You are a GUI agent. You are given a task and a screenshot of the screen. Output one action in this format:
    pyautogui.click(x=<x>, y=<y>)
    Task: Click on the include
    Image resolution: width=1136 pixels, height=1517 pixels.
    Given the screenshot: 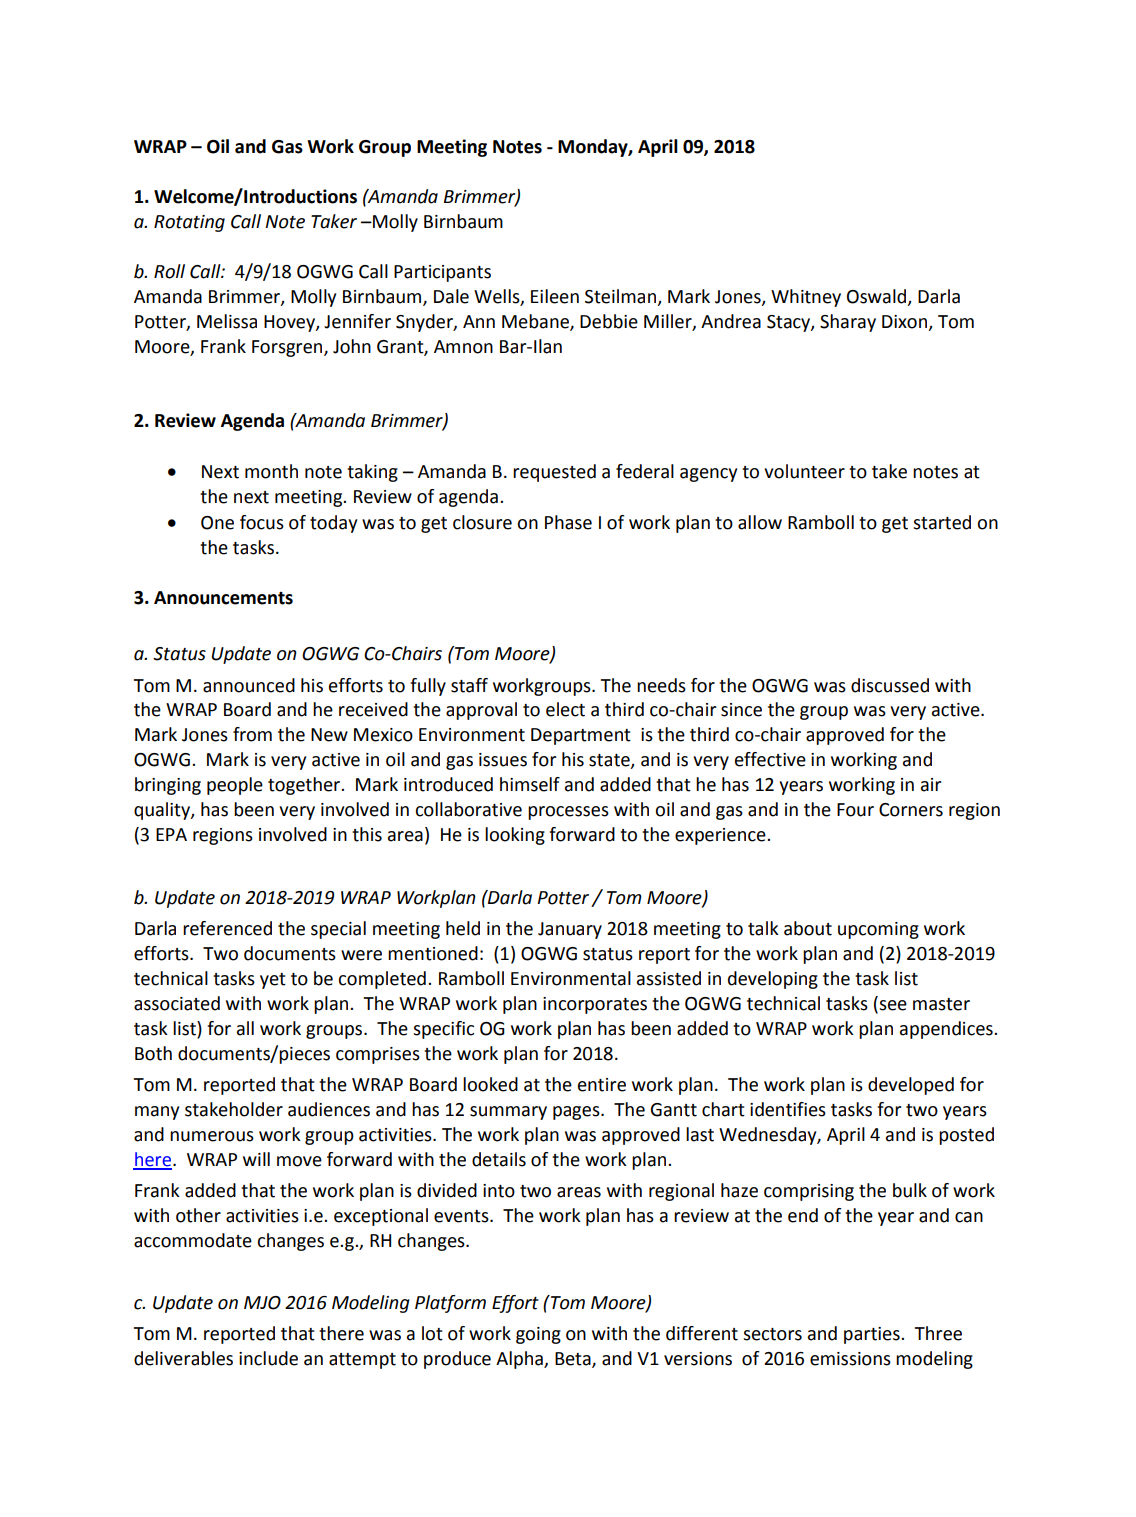 What is the action you would take?
    pyautogui.click(x=268, y=1358)
